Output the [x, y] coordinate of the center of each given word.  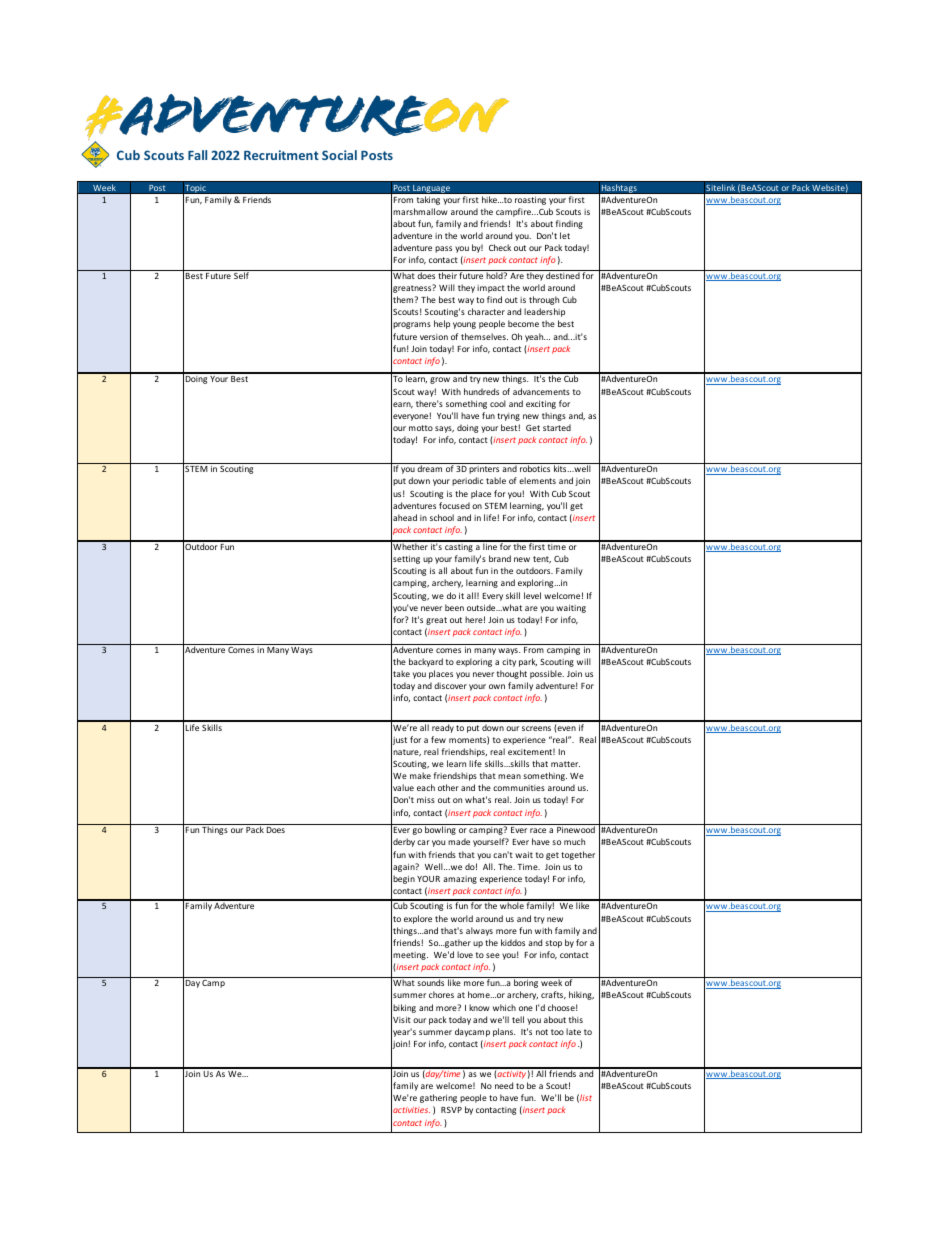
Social [339, 155]
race [538, 830]
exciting [541, 404]
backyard [426, 662]
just [399, 740]
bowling [440, 830]
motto [421, 428]
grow [440, 380]
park [528, 662]
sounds [430, 982]
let [565, 235]
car [423, 842]
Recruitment [281, 155]
